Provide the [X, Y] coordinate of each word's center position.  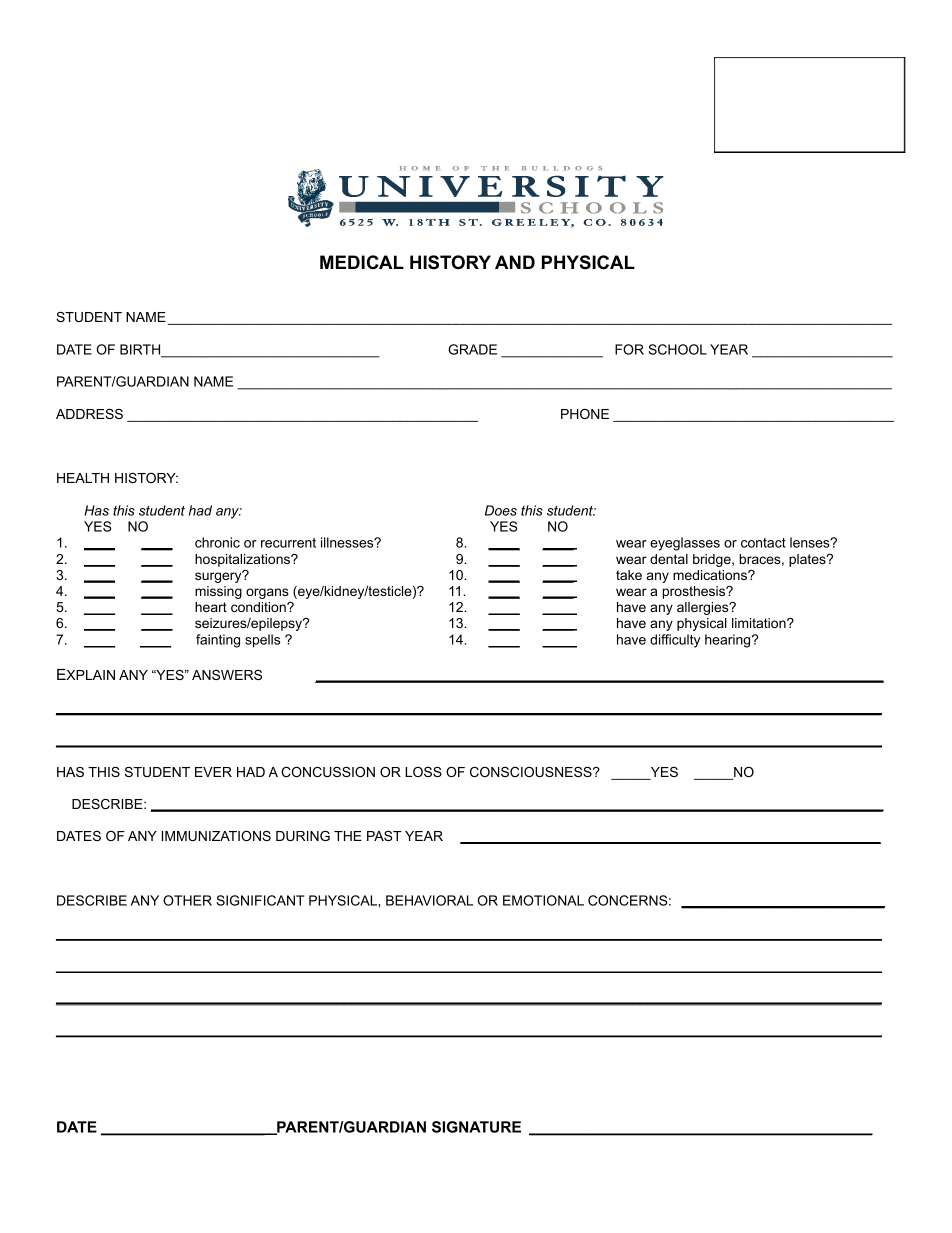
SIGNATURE [476, 1127]
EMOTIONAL [543, 900]
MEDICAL [362, 262]
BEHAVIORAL [429, 900]
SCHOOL [677, 349]
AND [515, 262]
